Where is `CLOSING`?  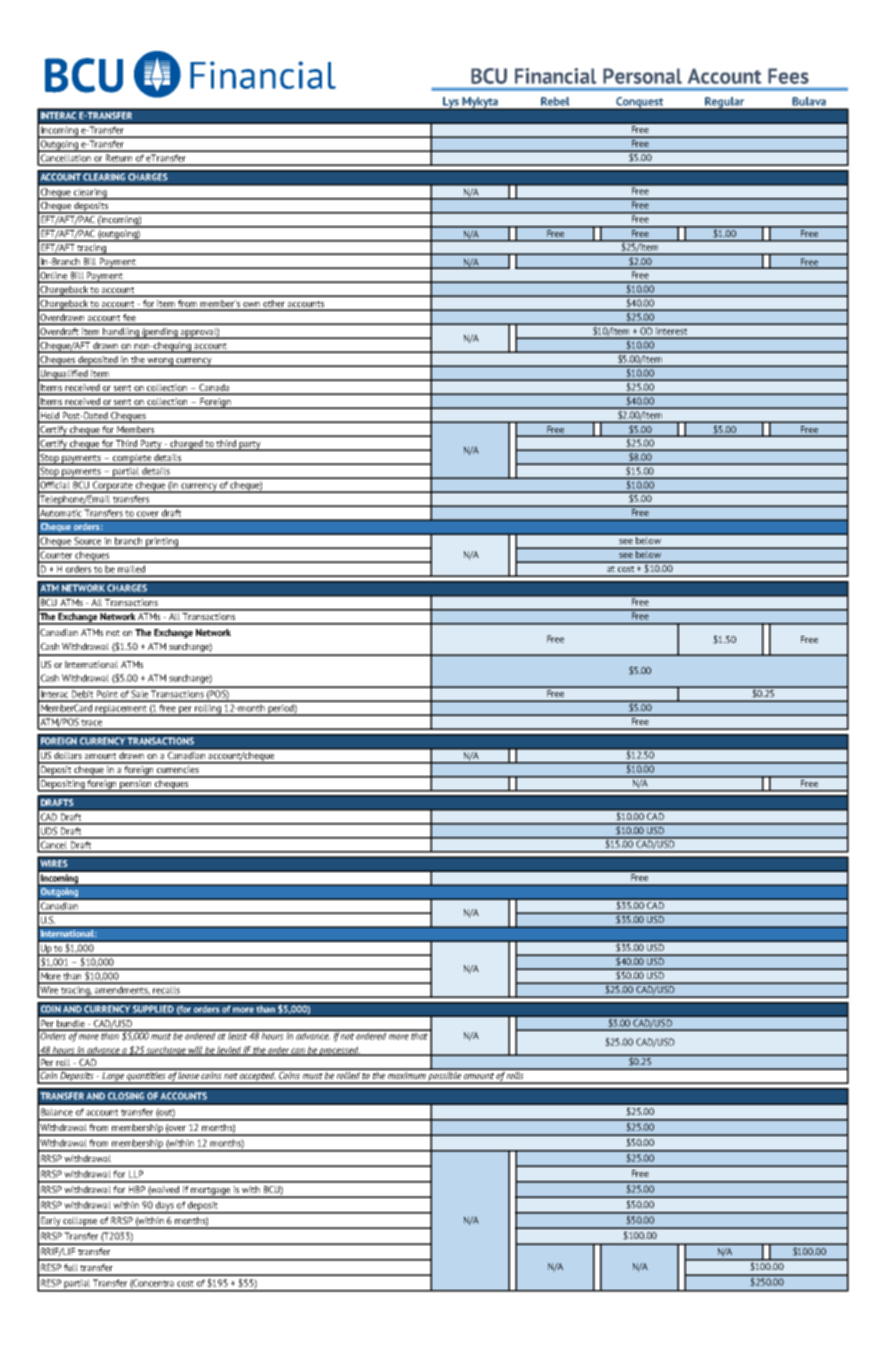
CLOSING is located at coordinates (126, 1096).
